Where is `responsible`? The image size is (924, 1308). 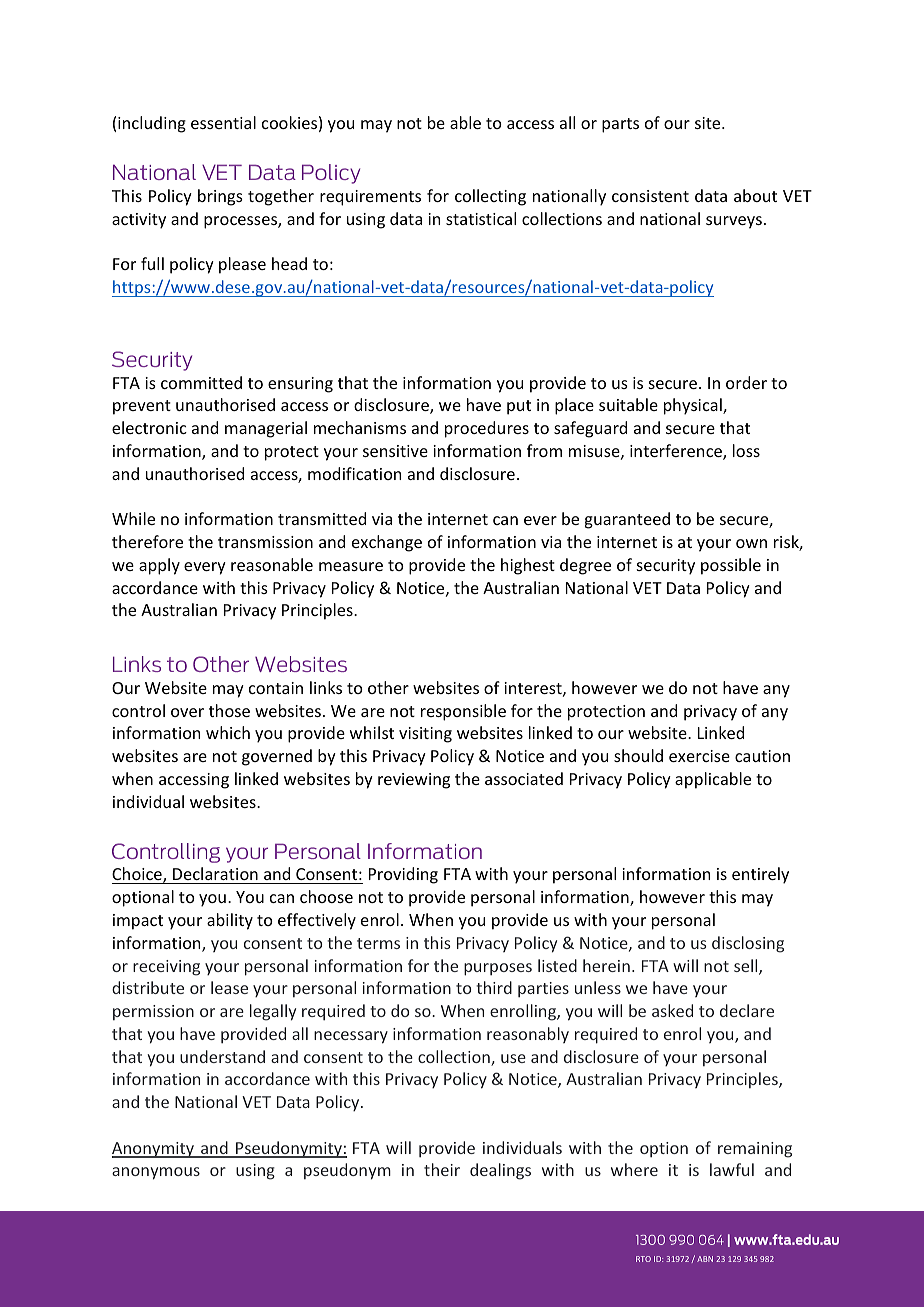
responsible is located at coordinates (463, 712).
